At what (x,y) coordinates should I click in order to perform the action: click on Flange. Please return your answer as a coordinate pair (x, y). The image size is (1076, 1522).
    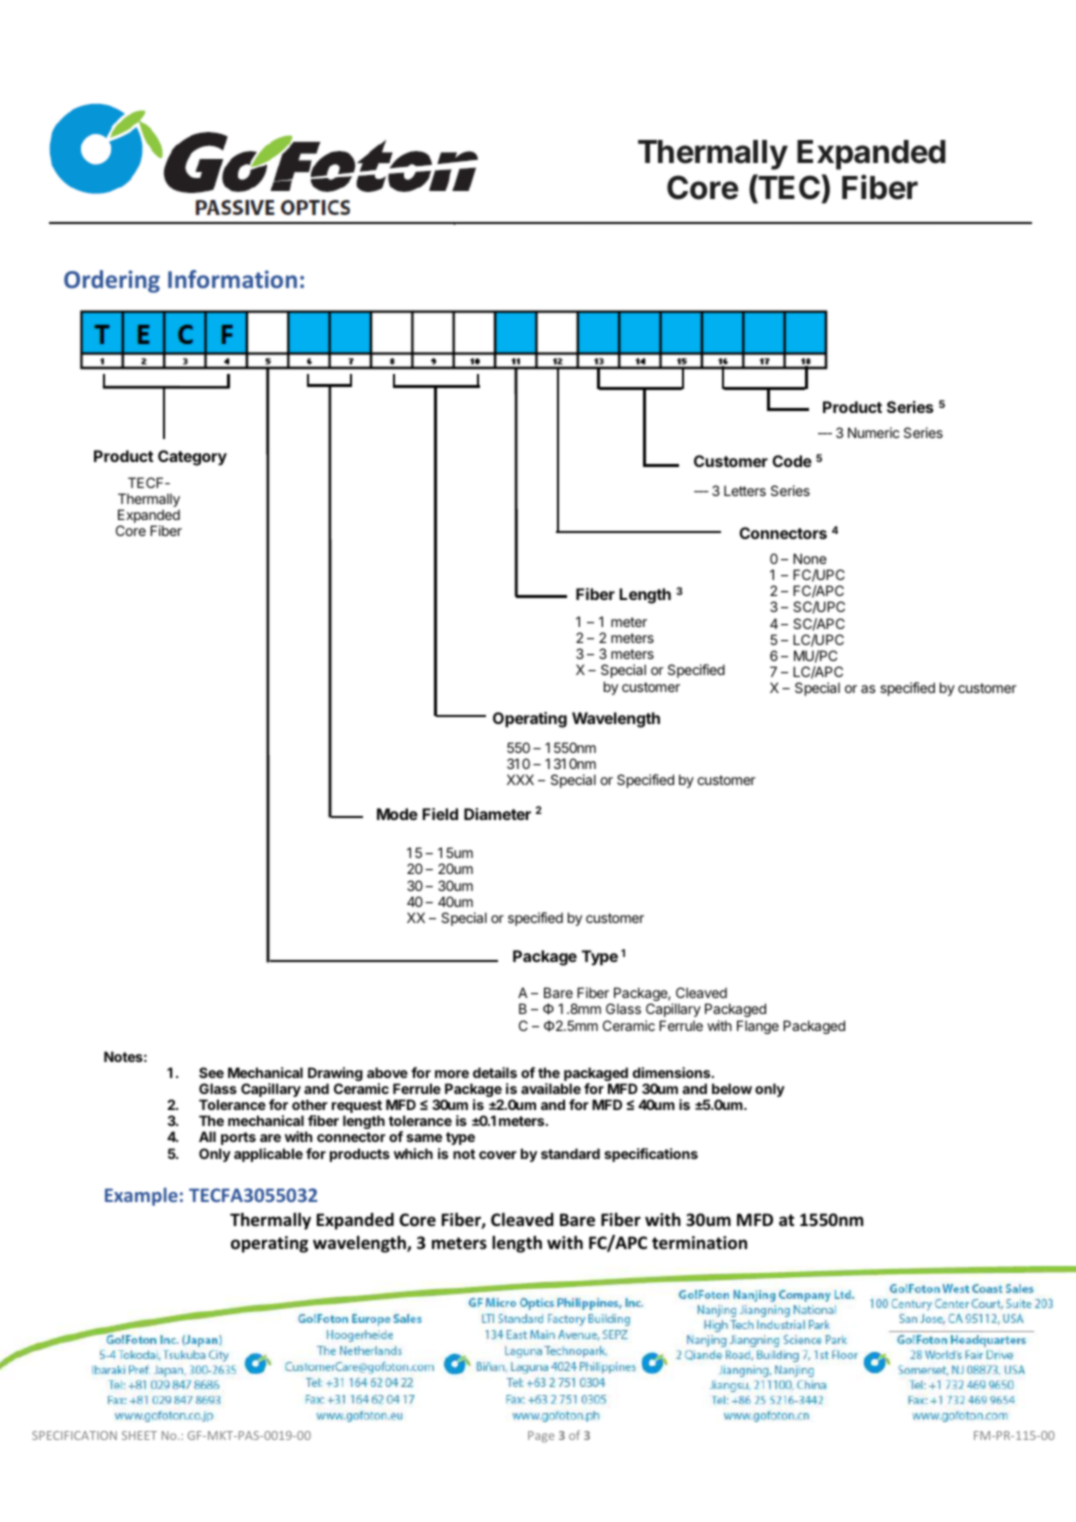
    Looking at the image, I should click on (758, 1027).
